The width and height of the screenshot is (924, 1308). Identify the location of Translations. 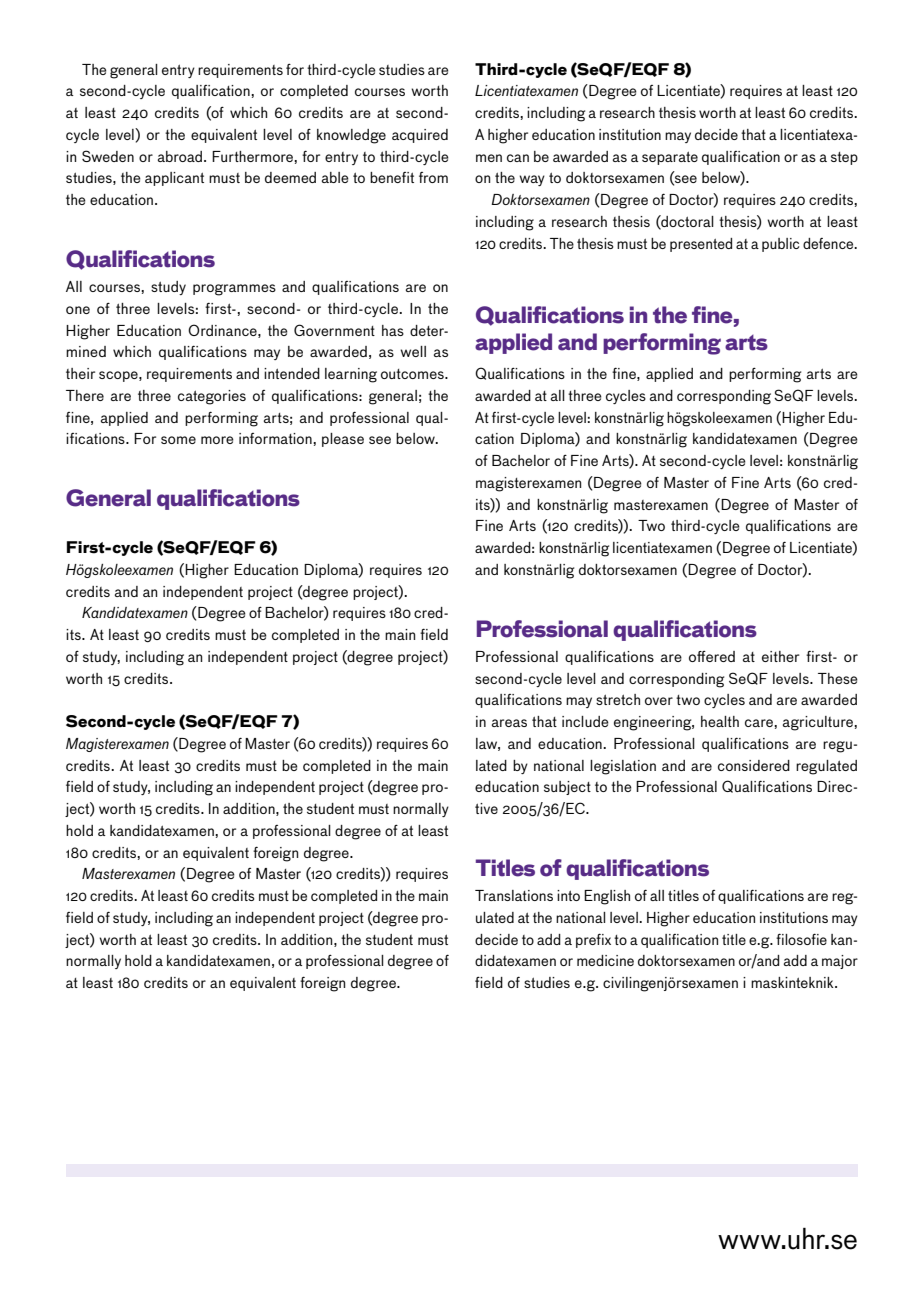
(514, 895).
